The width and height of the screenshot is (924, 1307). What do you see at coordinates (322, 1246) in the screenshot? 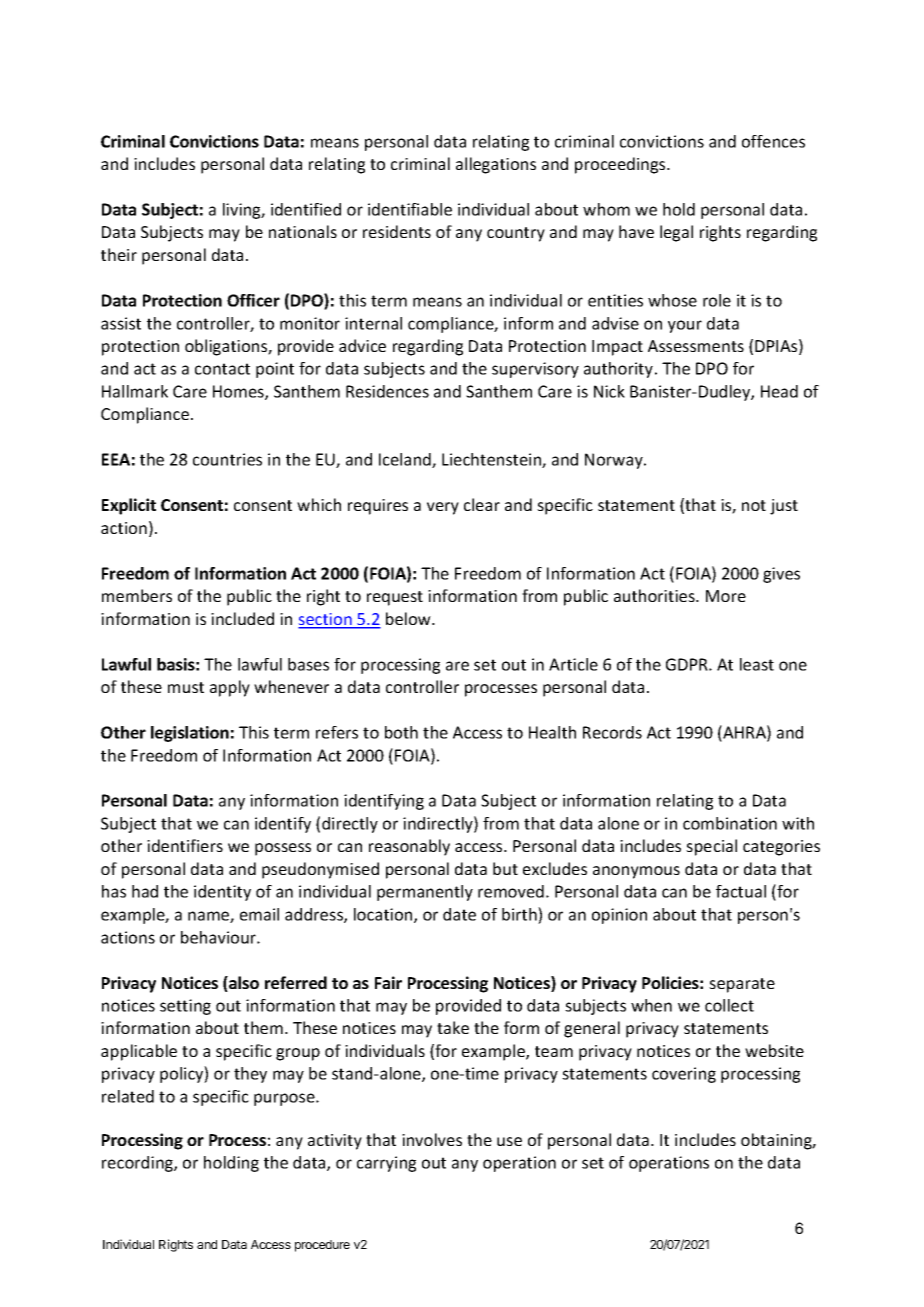
I see `procedure` at bounding box center [322, 1246].
